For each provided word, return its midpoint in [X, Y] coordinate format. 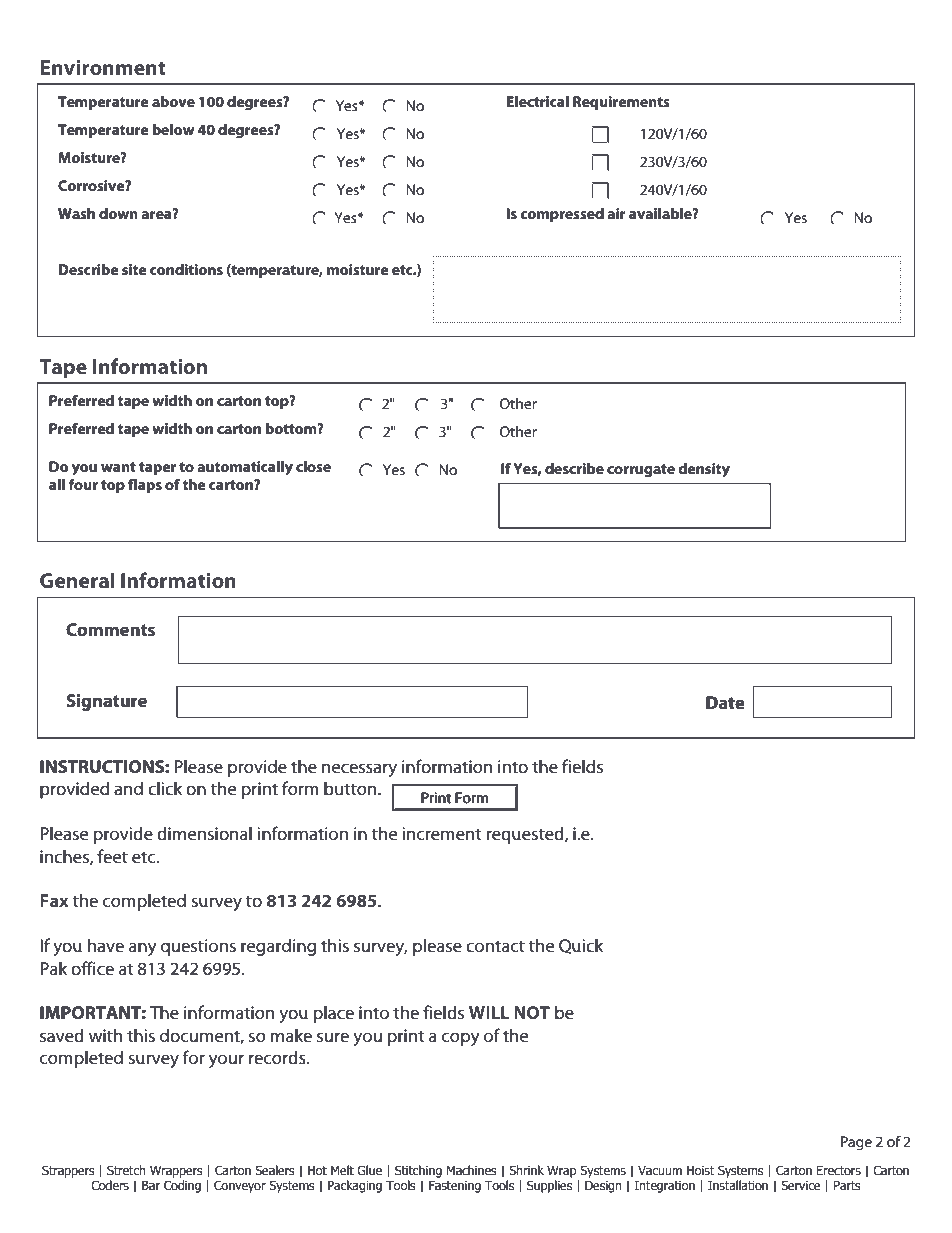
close [313, 466]
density [704, 470]
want [118, 467]
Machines [471, 1170]
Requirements [621, 103]
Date [725, 703]
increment [441, 834]
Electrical [538, 101]
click [165, 788]
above [173, 101]
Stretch [126, 1170]
